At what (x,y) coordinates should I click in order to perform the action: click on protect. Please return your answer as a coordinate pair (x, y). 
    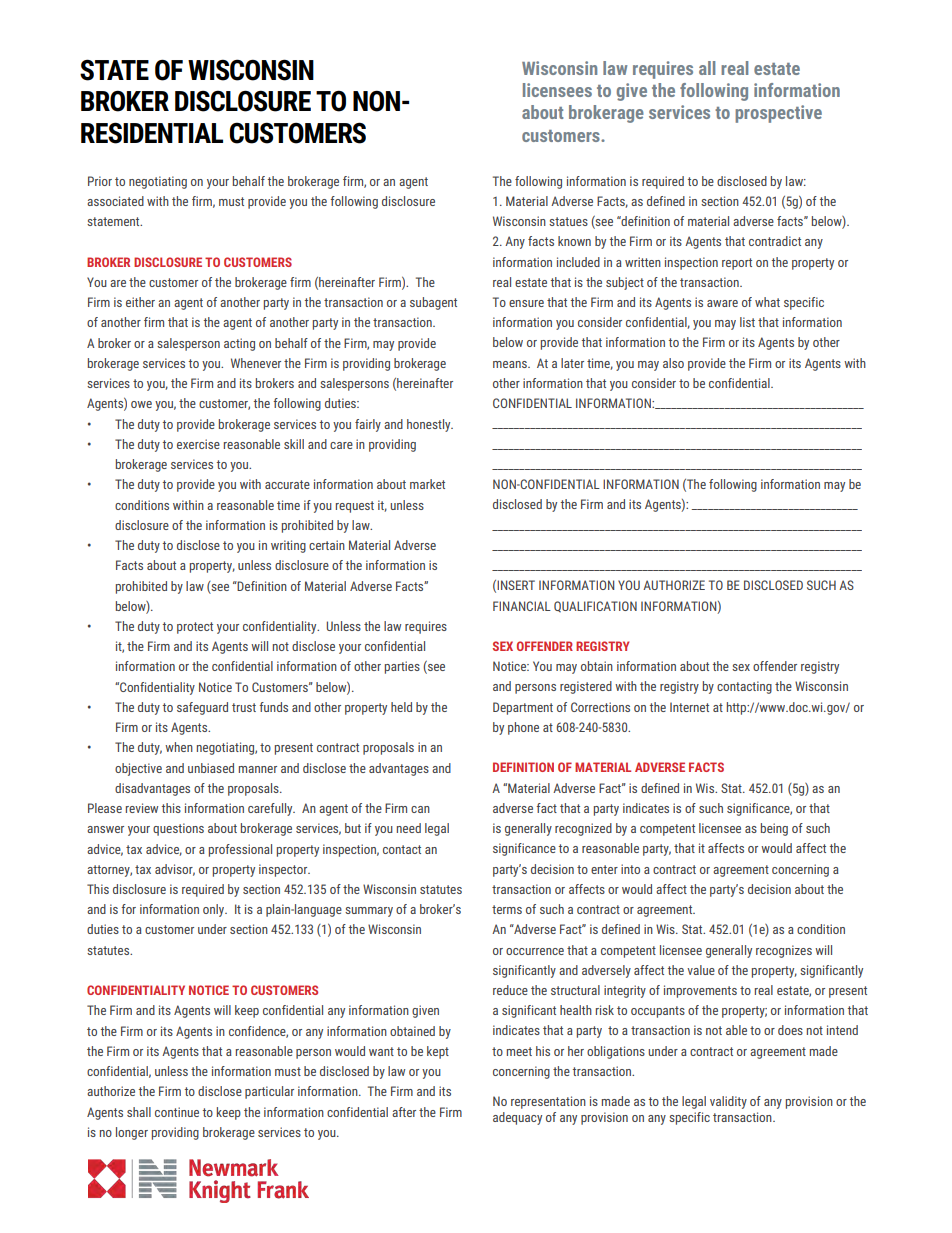
    Looking at the image, I should click on (195, 628).
